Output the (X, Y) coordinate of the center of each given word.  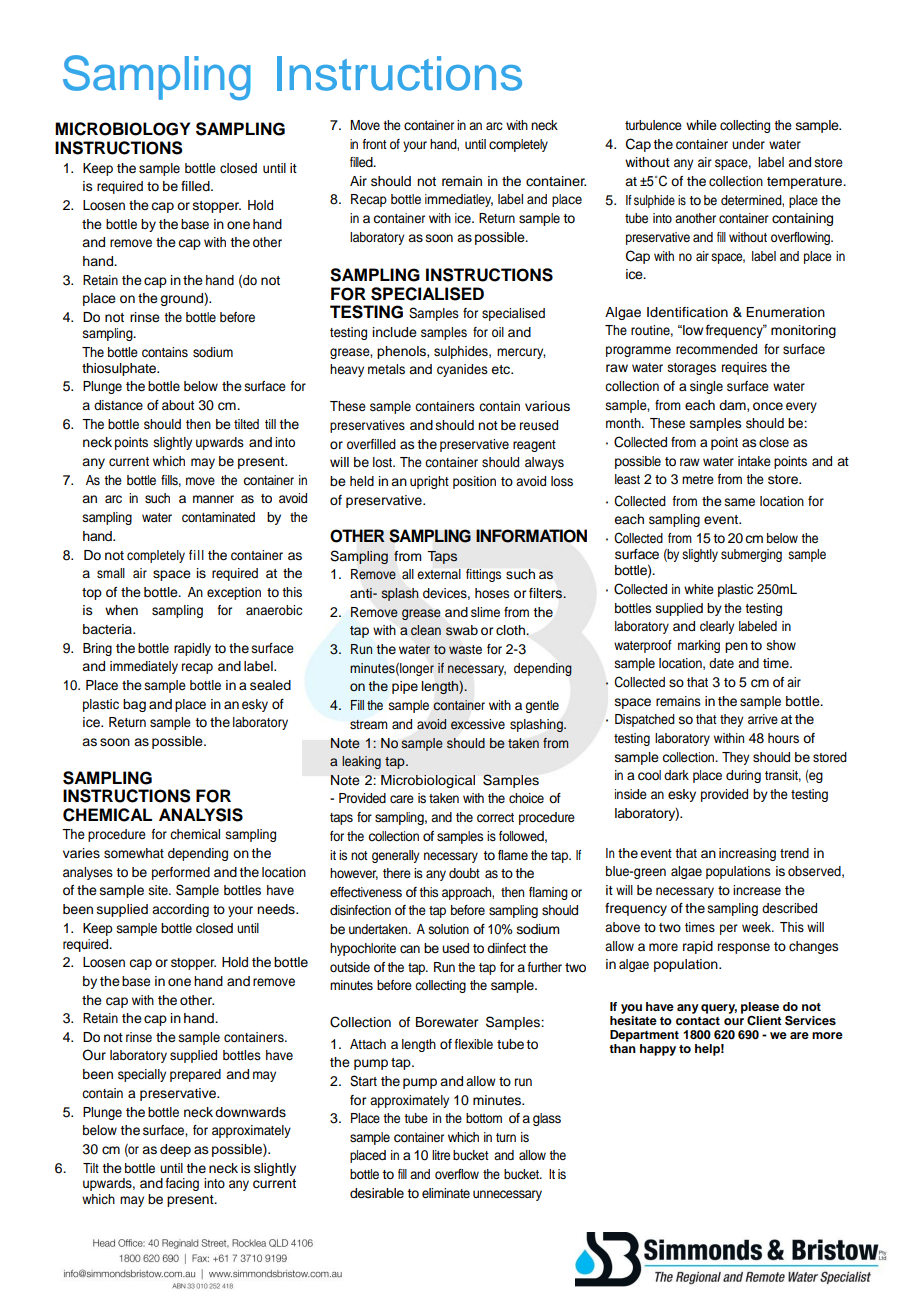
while (701, 125)
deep (175, 1150)
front (375, 144)
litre (441, 1155)
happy (658, 1050)
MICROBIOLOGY (122, 129)
